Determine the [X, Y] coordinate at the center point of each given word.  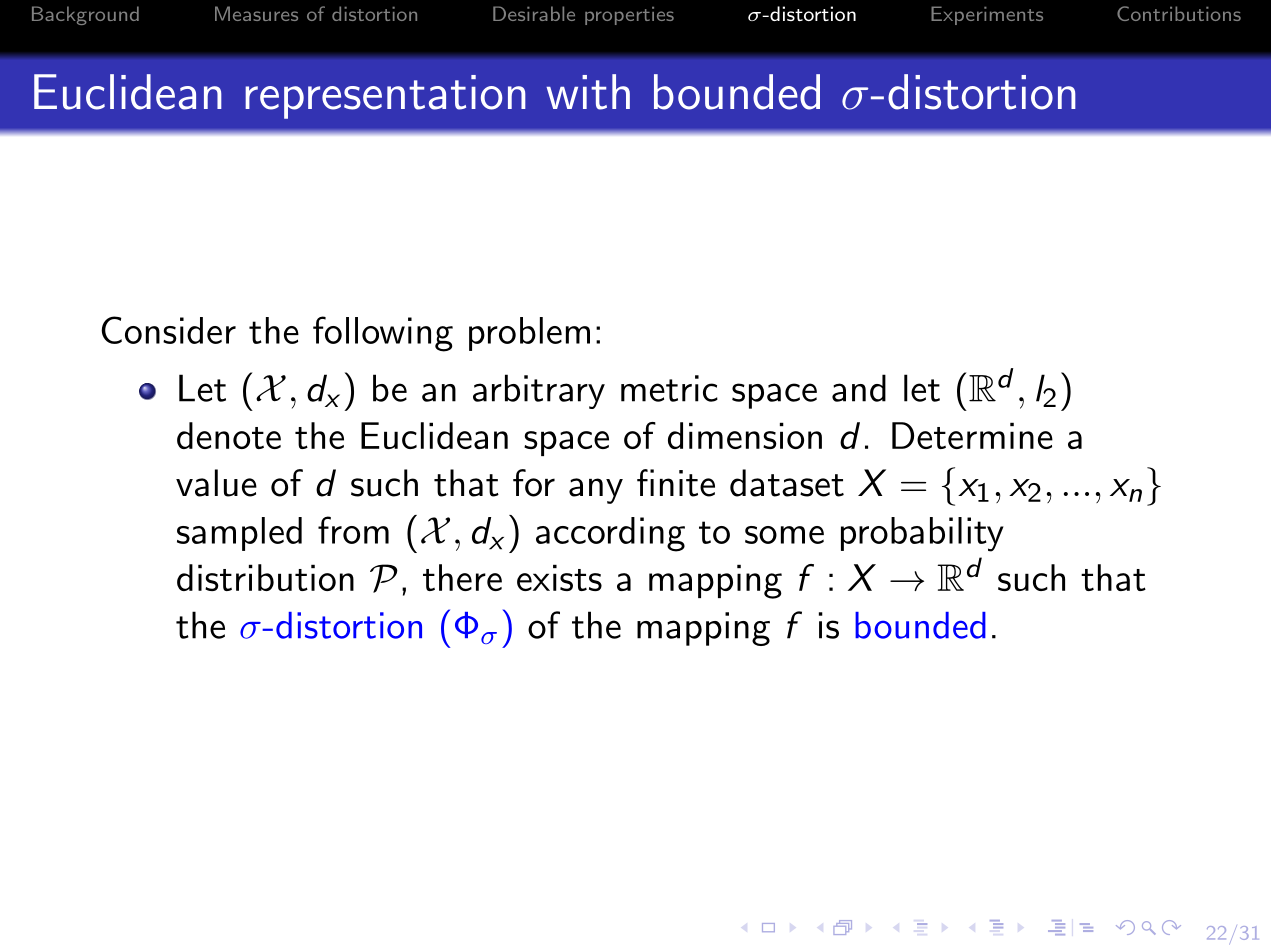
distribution [265, 577]
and [859, 388]
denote [229, 435]
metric [669, 388]
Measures [256, 13]
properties [629, 16]
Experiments [987, 15]
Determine [972, 435]
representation [385, 97]
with [588, 92]
